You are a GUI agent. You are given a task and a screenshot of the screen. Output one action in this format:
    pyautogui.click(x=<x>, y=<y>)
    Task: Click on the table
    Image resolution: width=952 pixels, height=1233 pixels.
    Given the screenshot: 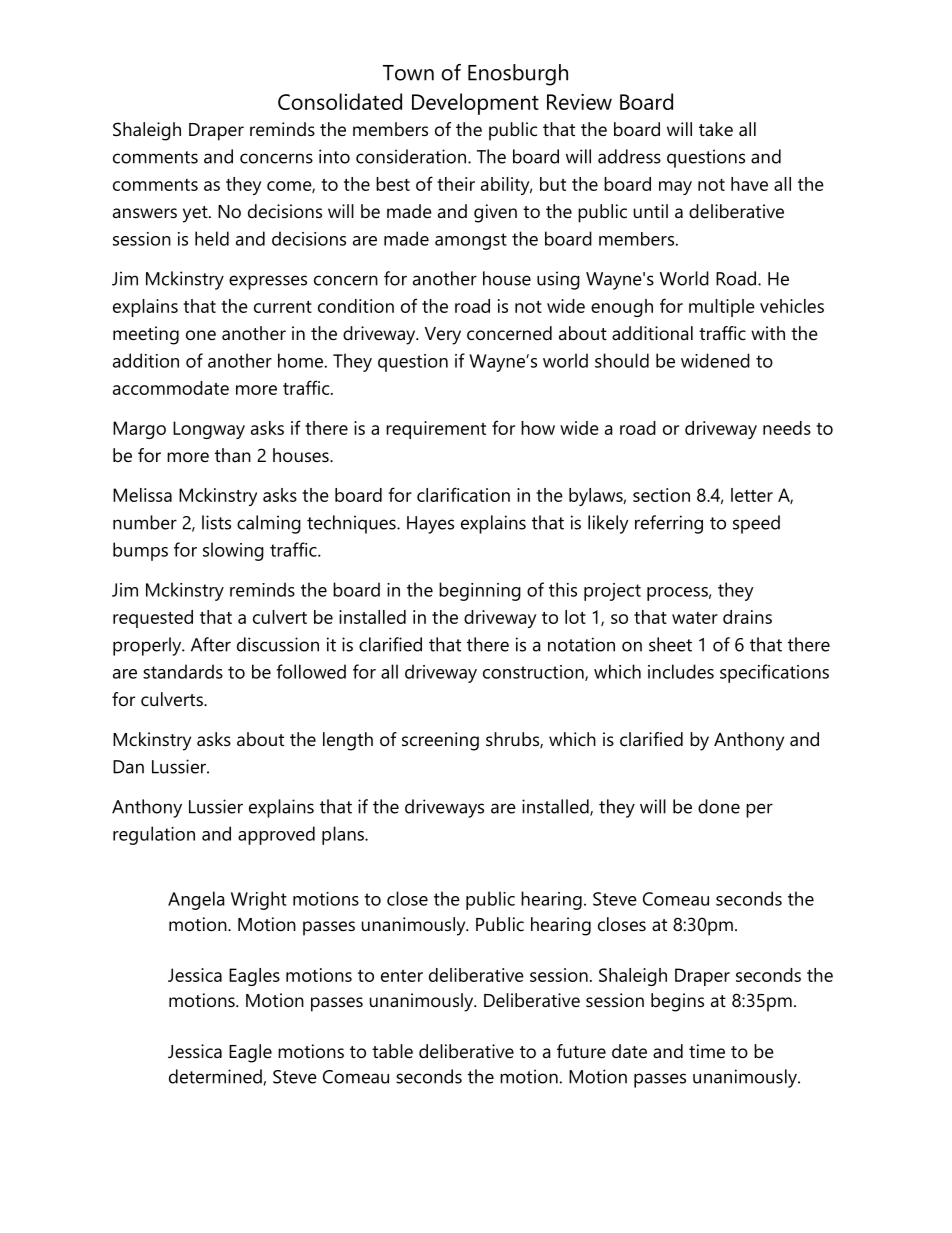 What is the action you would take?
    pyautogui.click(x=392, y=1051)
